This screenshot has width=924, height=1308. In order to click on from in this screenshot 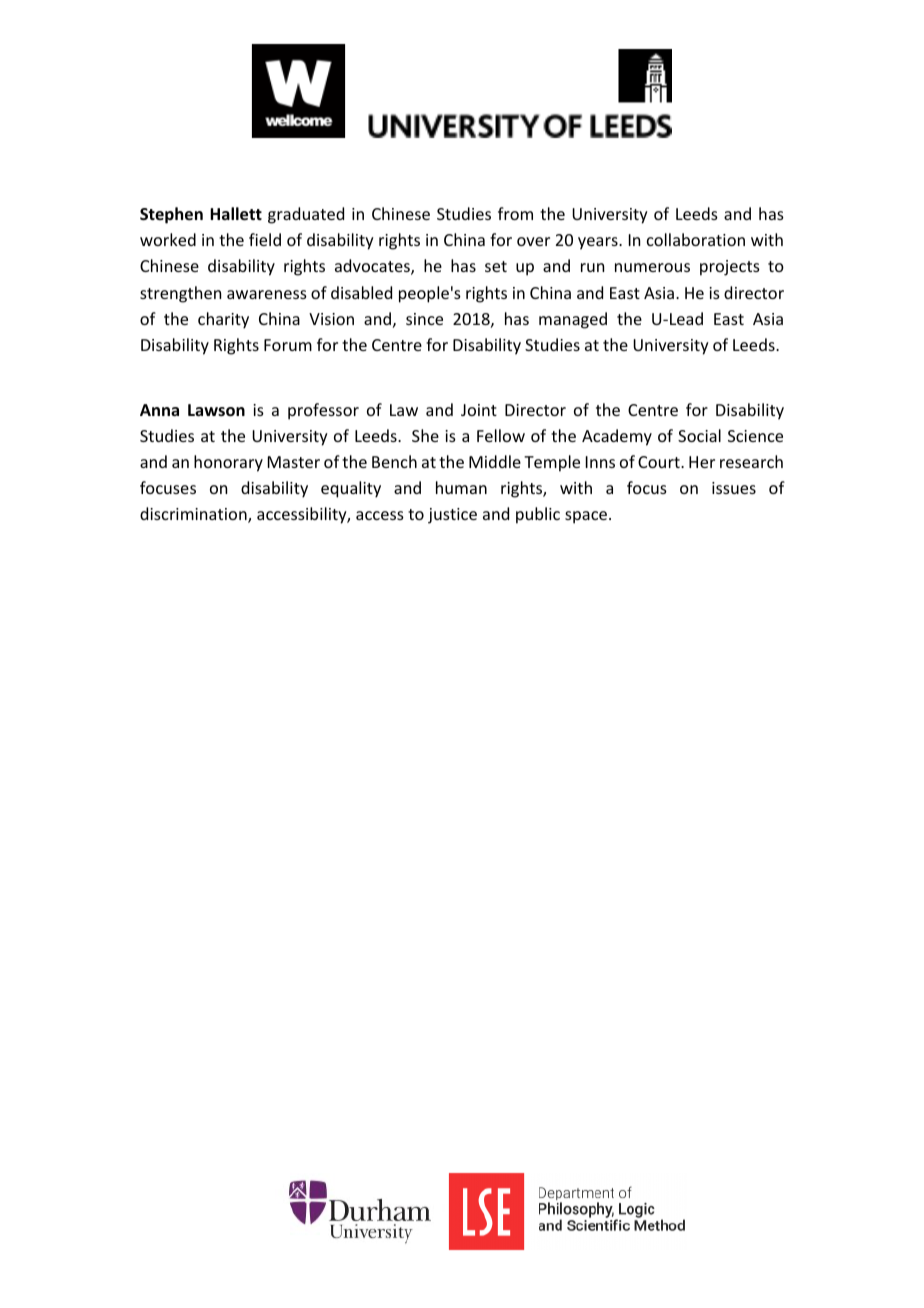, I will do `click(515, 213)`.
